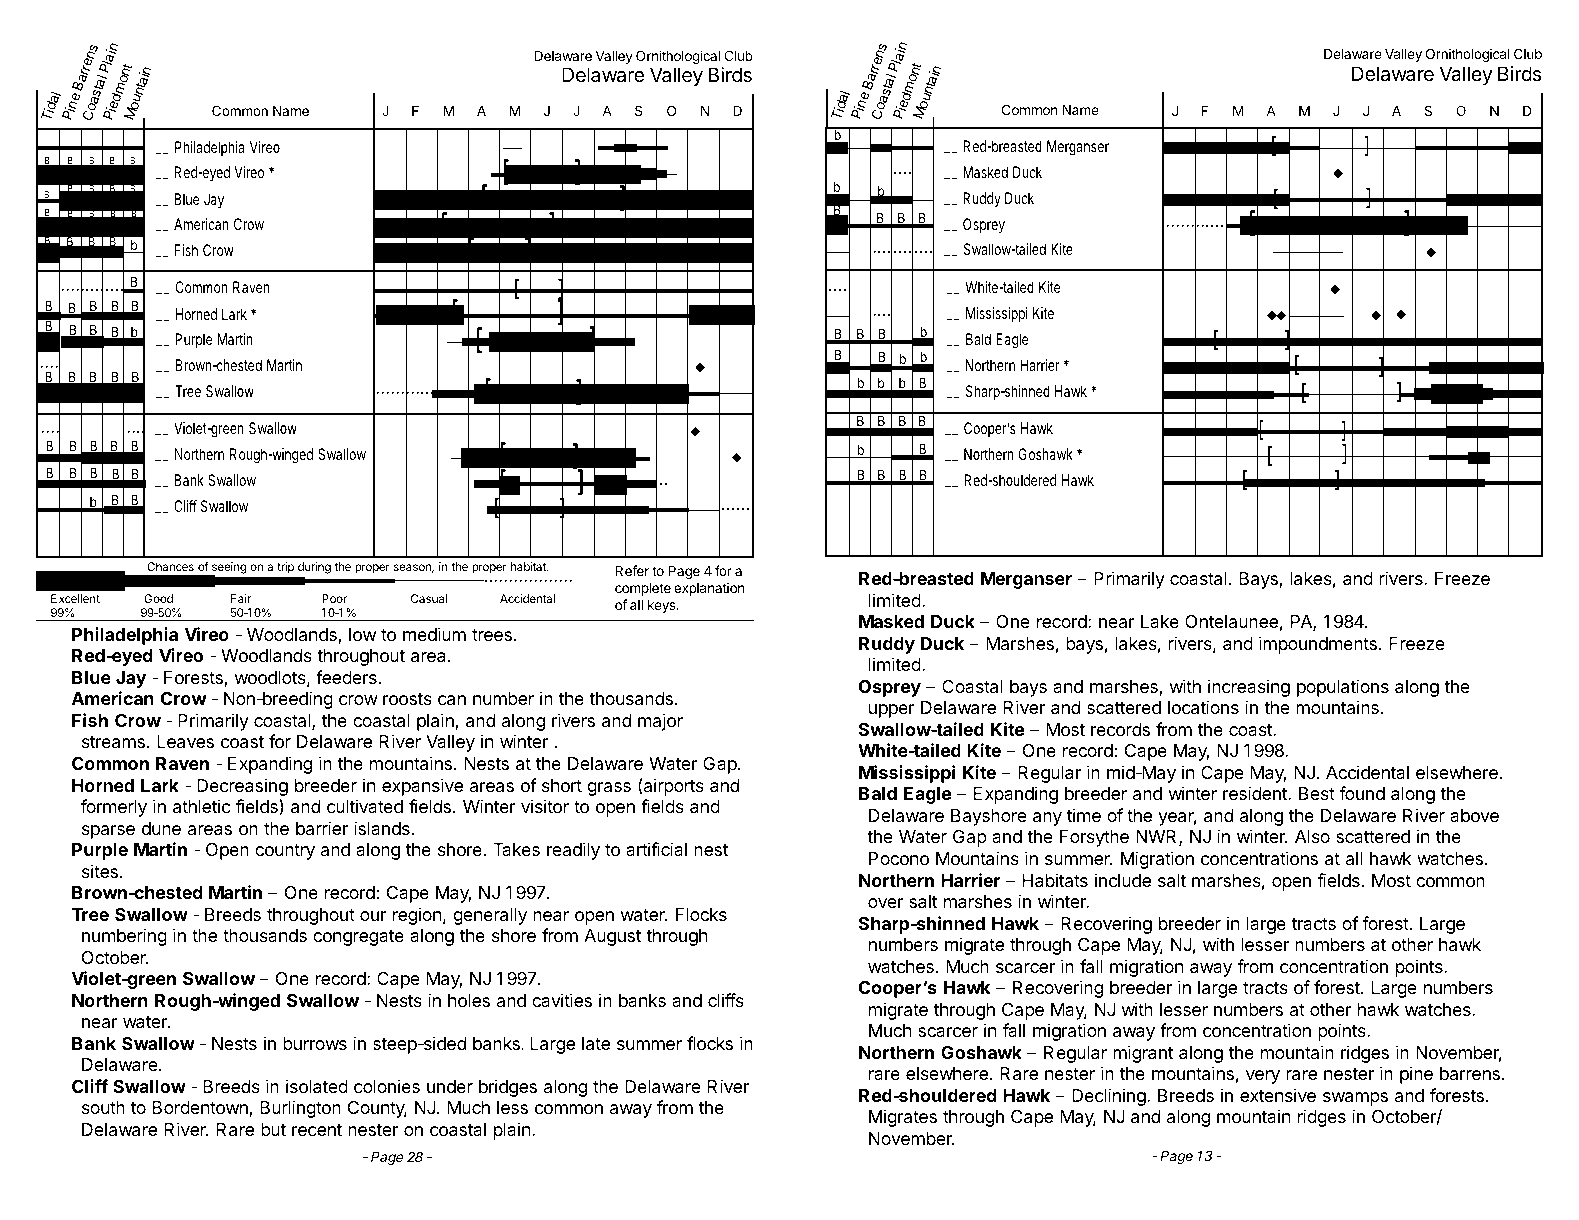  Describe the element at coordinates (1109, 1097) in the document. I see `Declining` at that location.
